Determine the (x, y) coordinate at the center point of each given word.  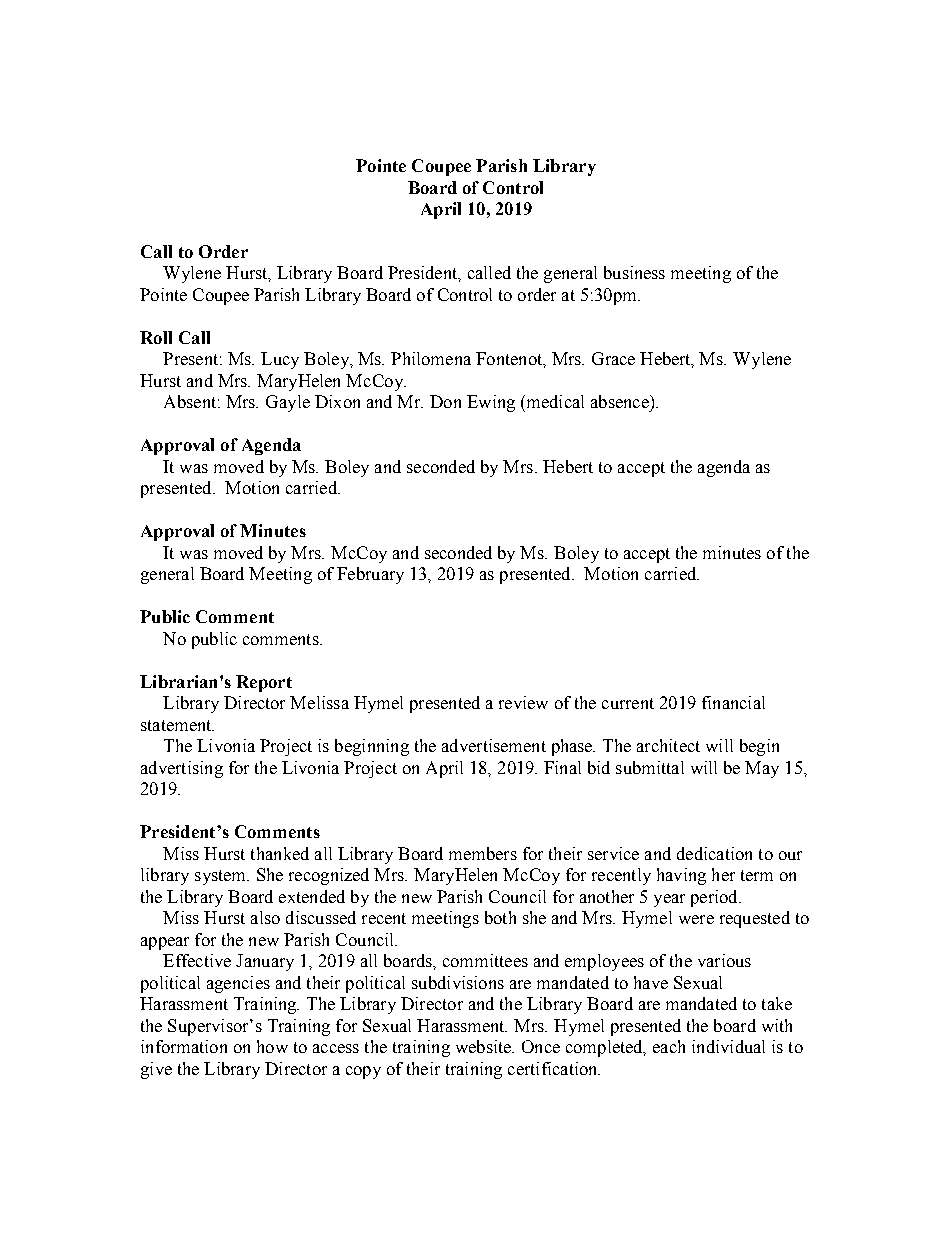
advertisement (494, 745)
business (634, 272)
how (272, 1046)
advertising (182, 769)
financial (733, 702)
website (485, 1046)
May (762, 769)
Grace (613, 358)
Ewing (491, 403)
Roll (156, 337)
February (370, 575)
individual (728, 1046)
